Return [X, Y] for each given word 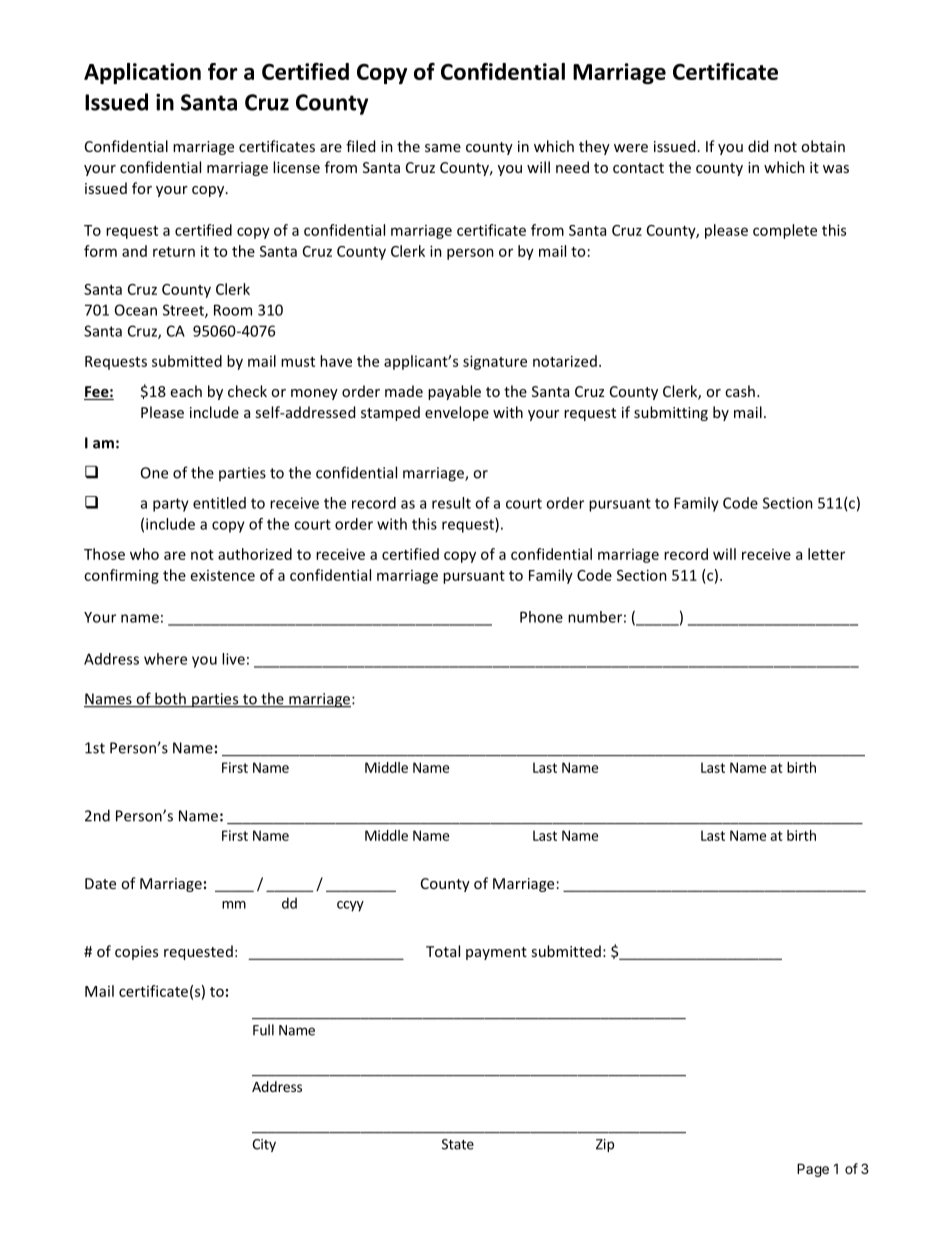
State [458, 1144]
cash [740, 391]
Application [142, 73]
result [451, 503]
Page [813, 1170]
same [443, 148]
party [171, 505]
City [264, 1145]
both [170, 699]
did [758, 146]
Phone [541, 617]
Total [443, 951]
